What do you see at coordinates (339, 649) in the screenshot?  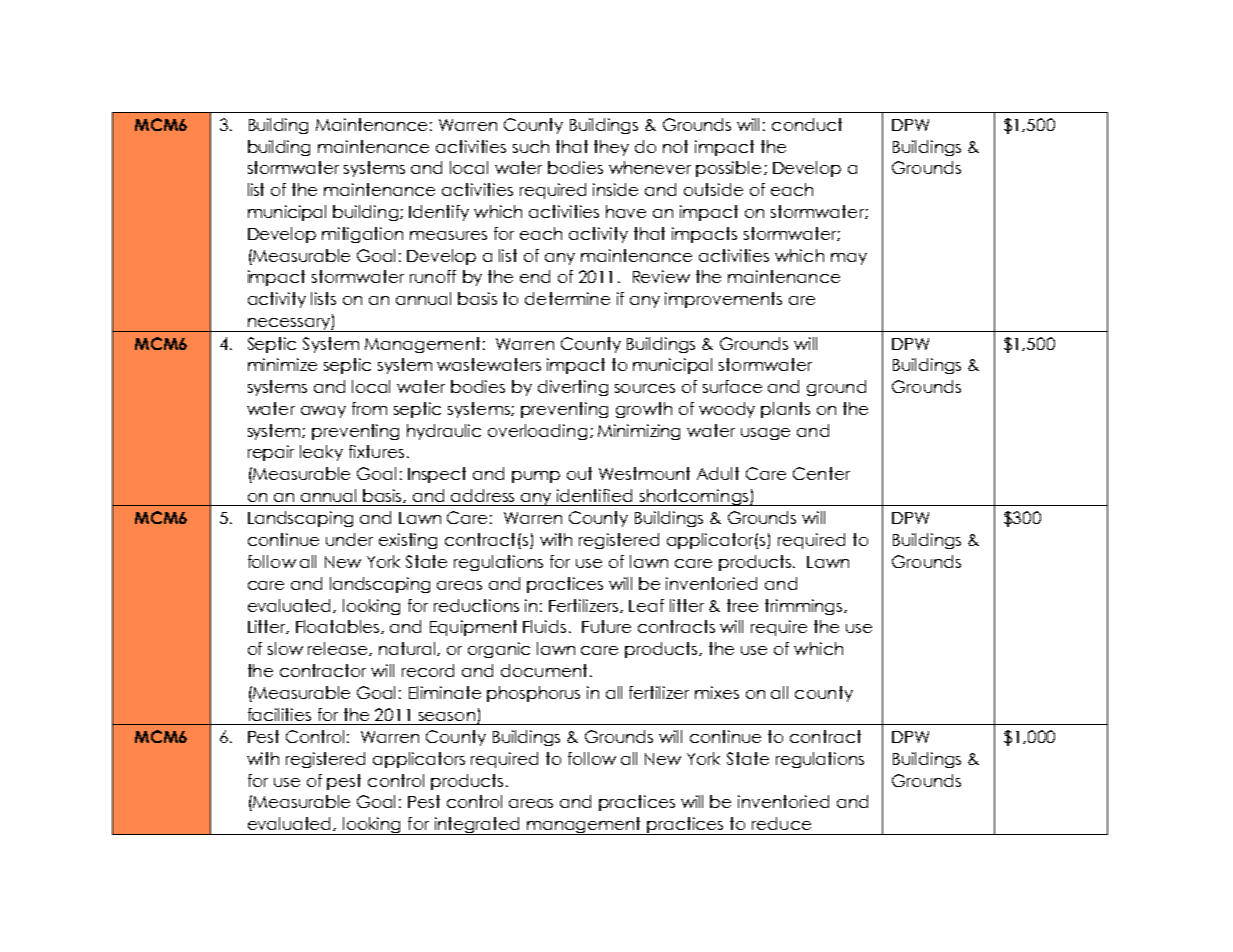 I see `release` at bounding box center [339, 649].
